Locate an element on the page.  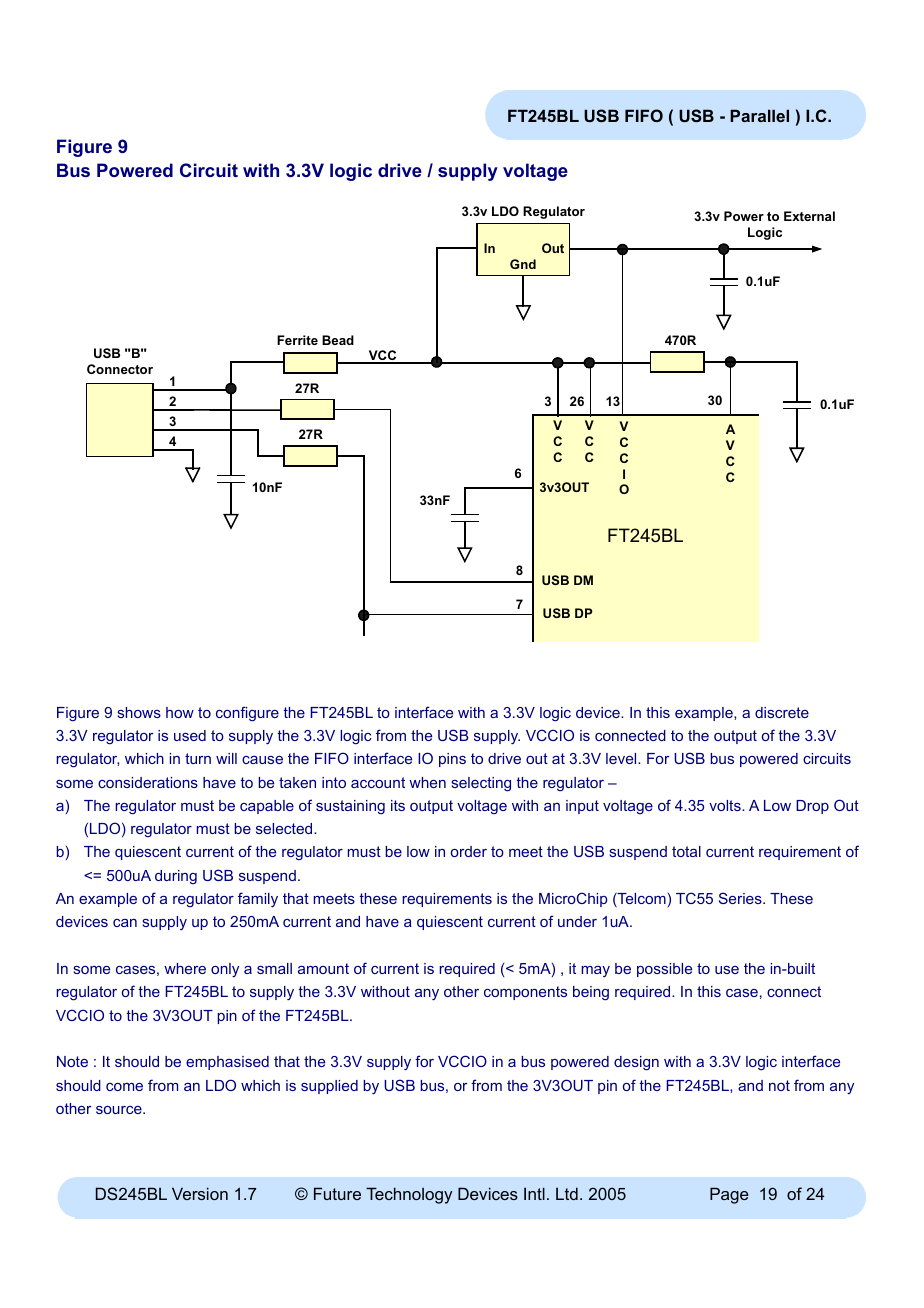
Ferrite is located at coordinates (297, 340).
